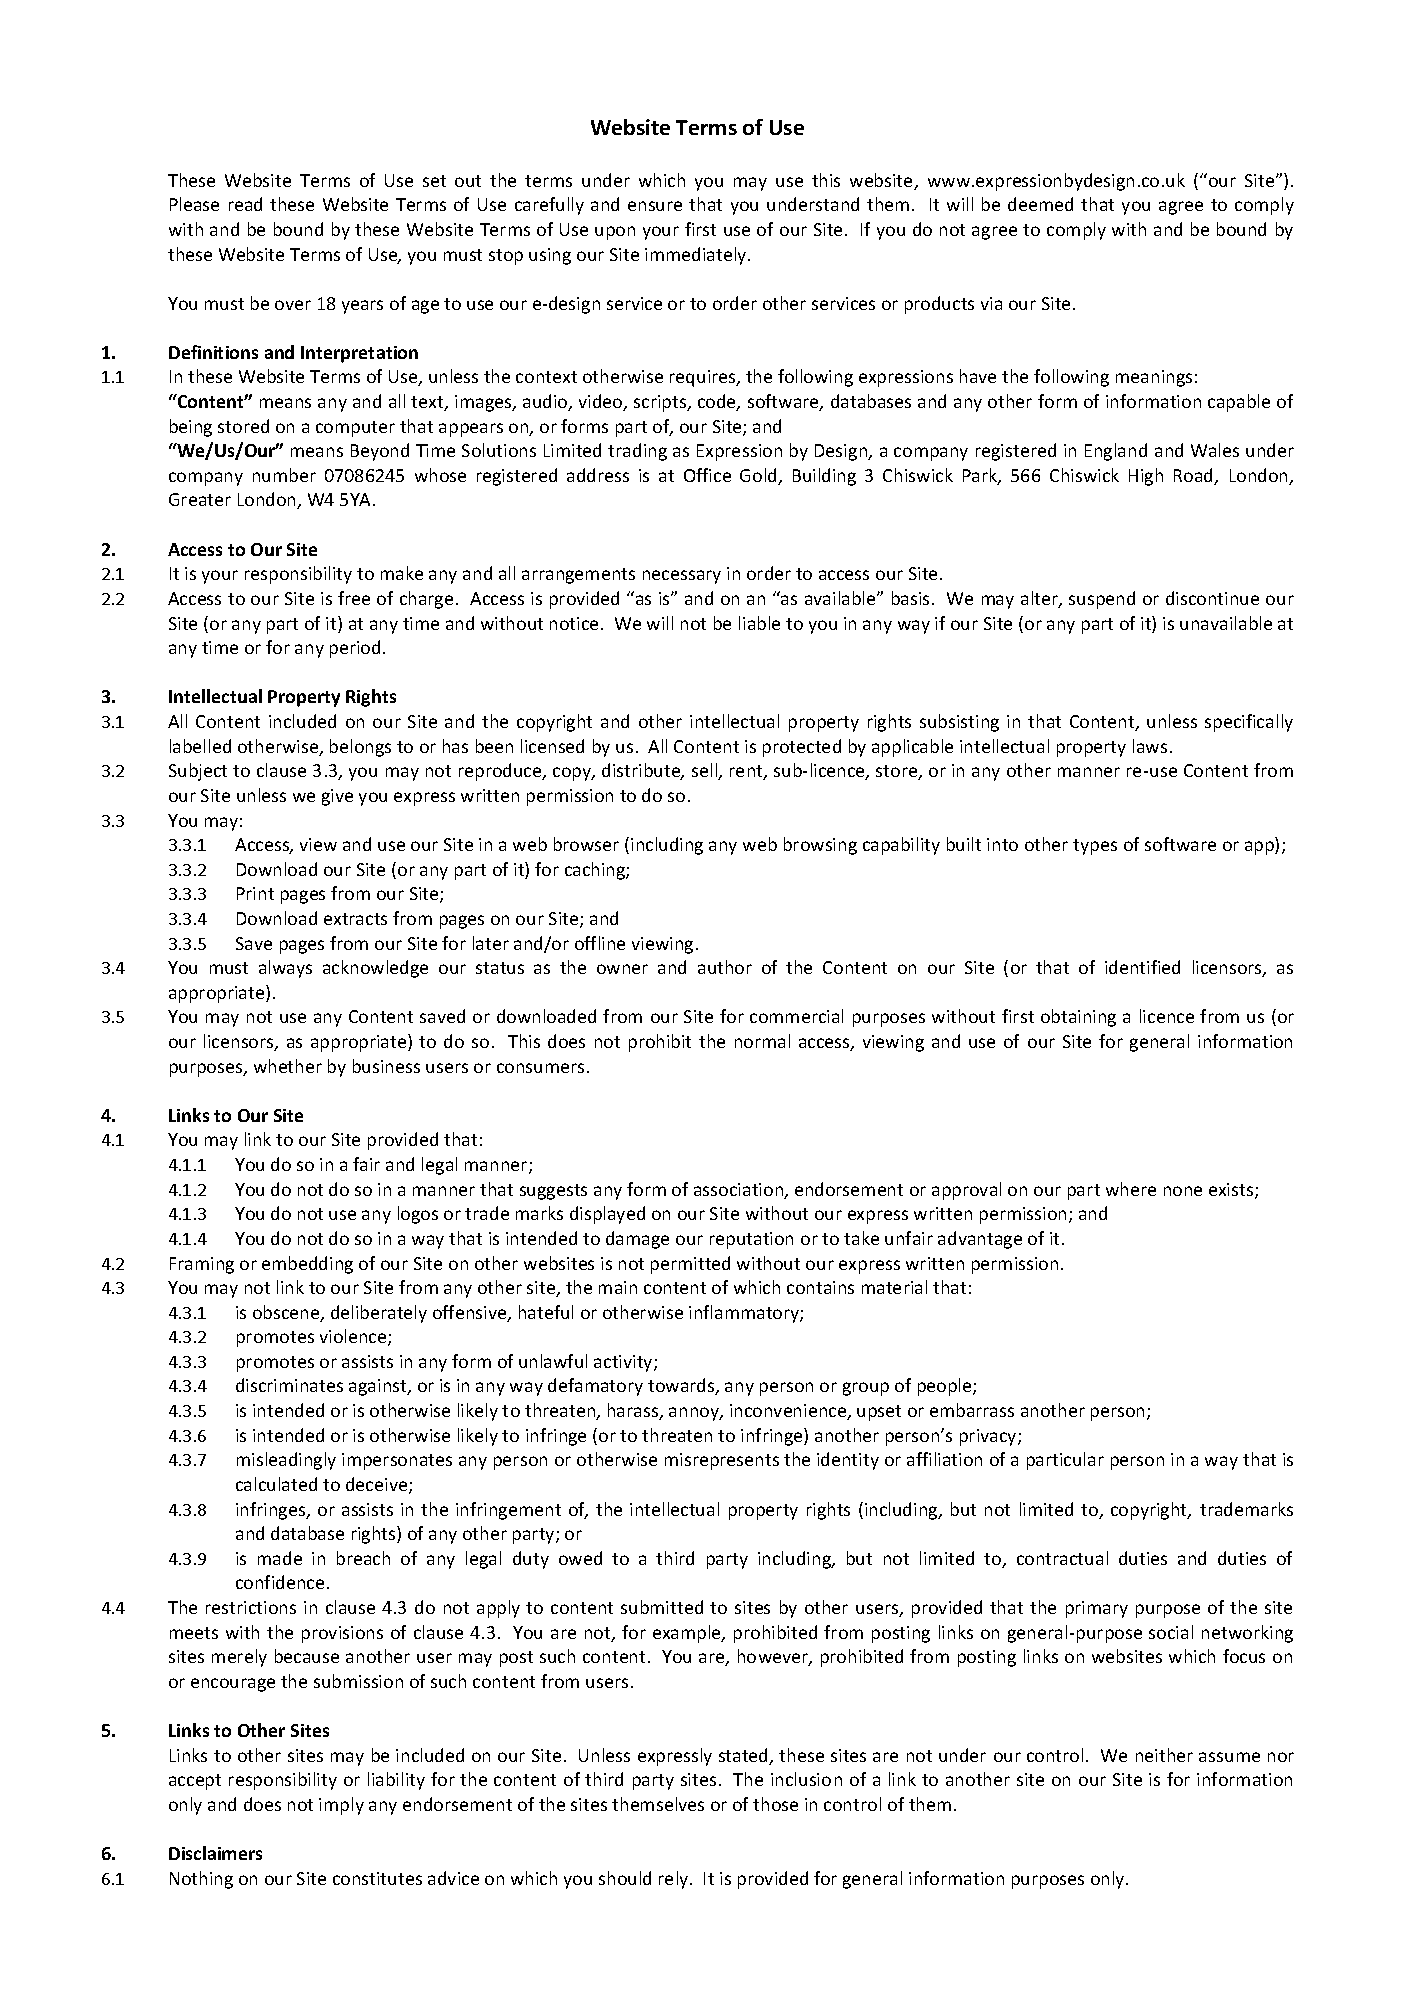 This page has height=1996, width=1412. What do you see at coordinates (288, 1066) in the page?
I see `whether` at bounding box center [288, 1066].
